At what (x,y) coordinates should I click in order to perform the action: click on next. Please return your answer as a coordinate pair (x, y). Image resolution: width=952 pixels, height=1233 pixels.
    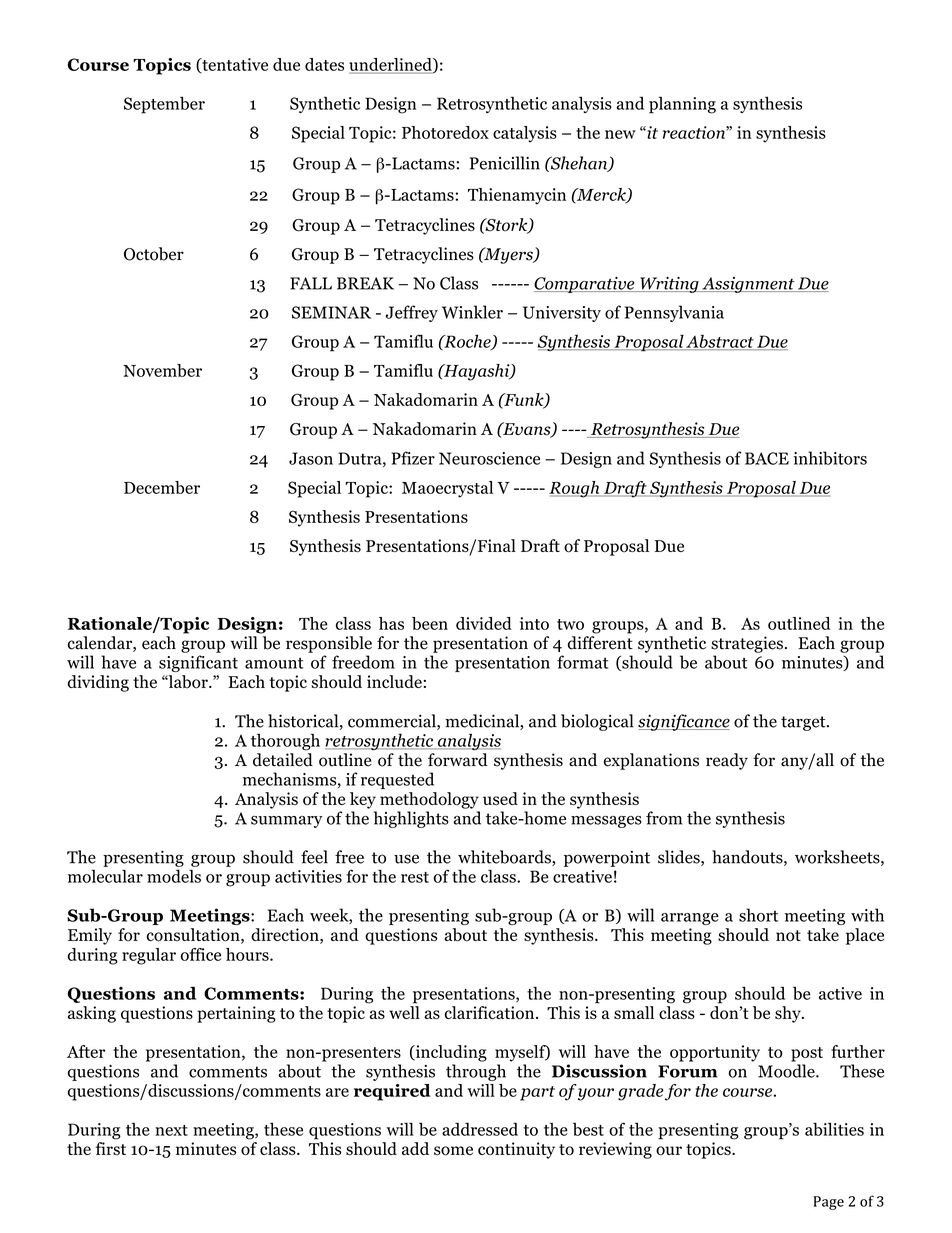
    Looking at the image, I should click on (171, 1130).
